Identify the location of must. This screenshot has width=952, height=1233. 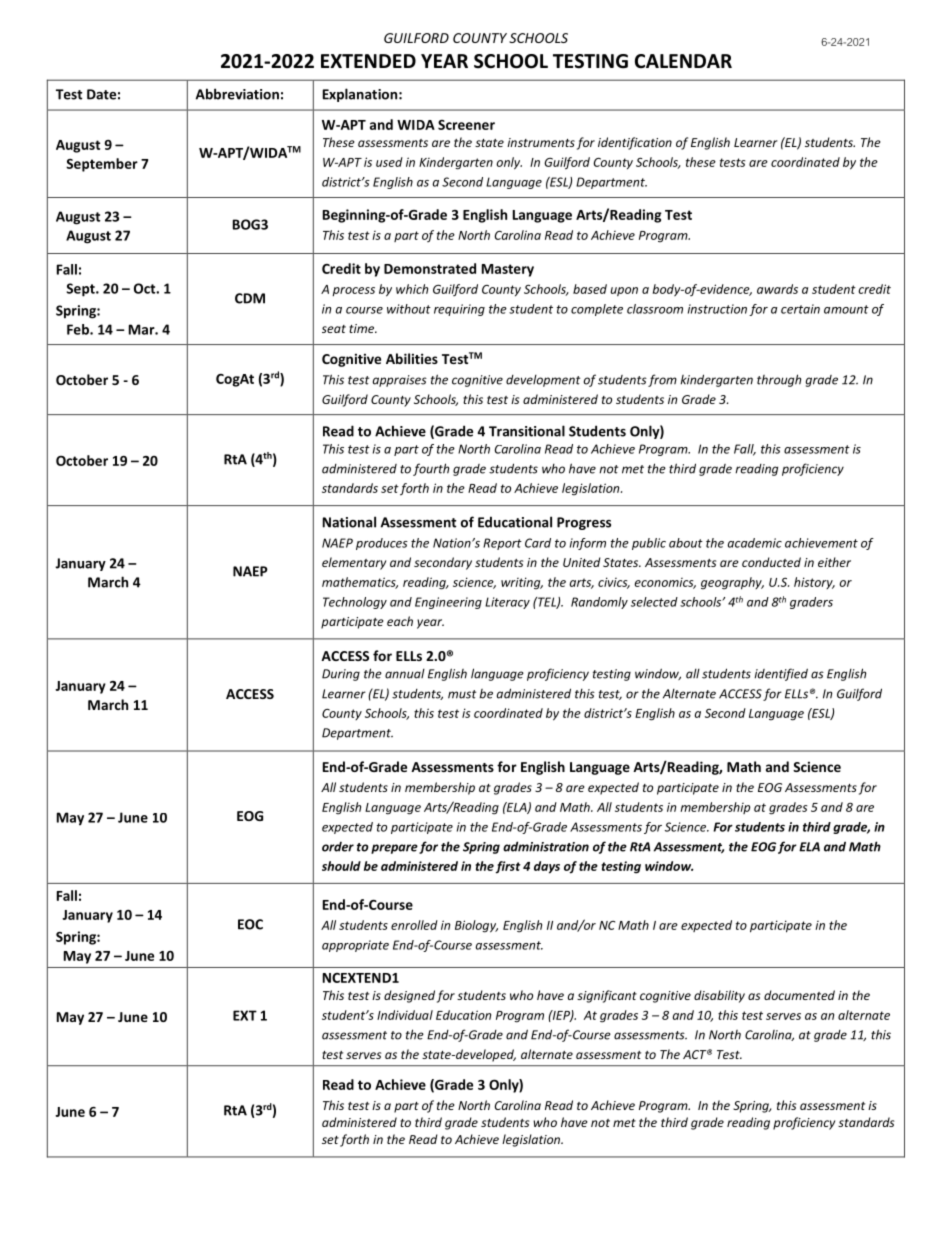
(462, 694).
